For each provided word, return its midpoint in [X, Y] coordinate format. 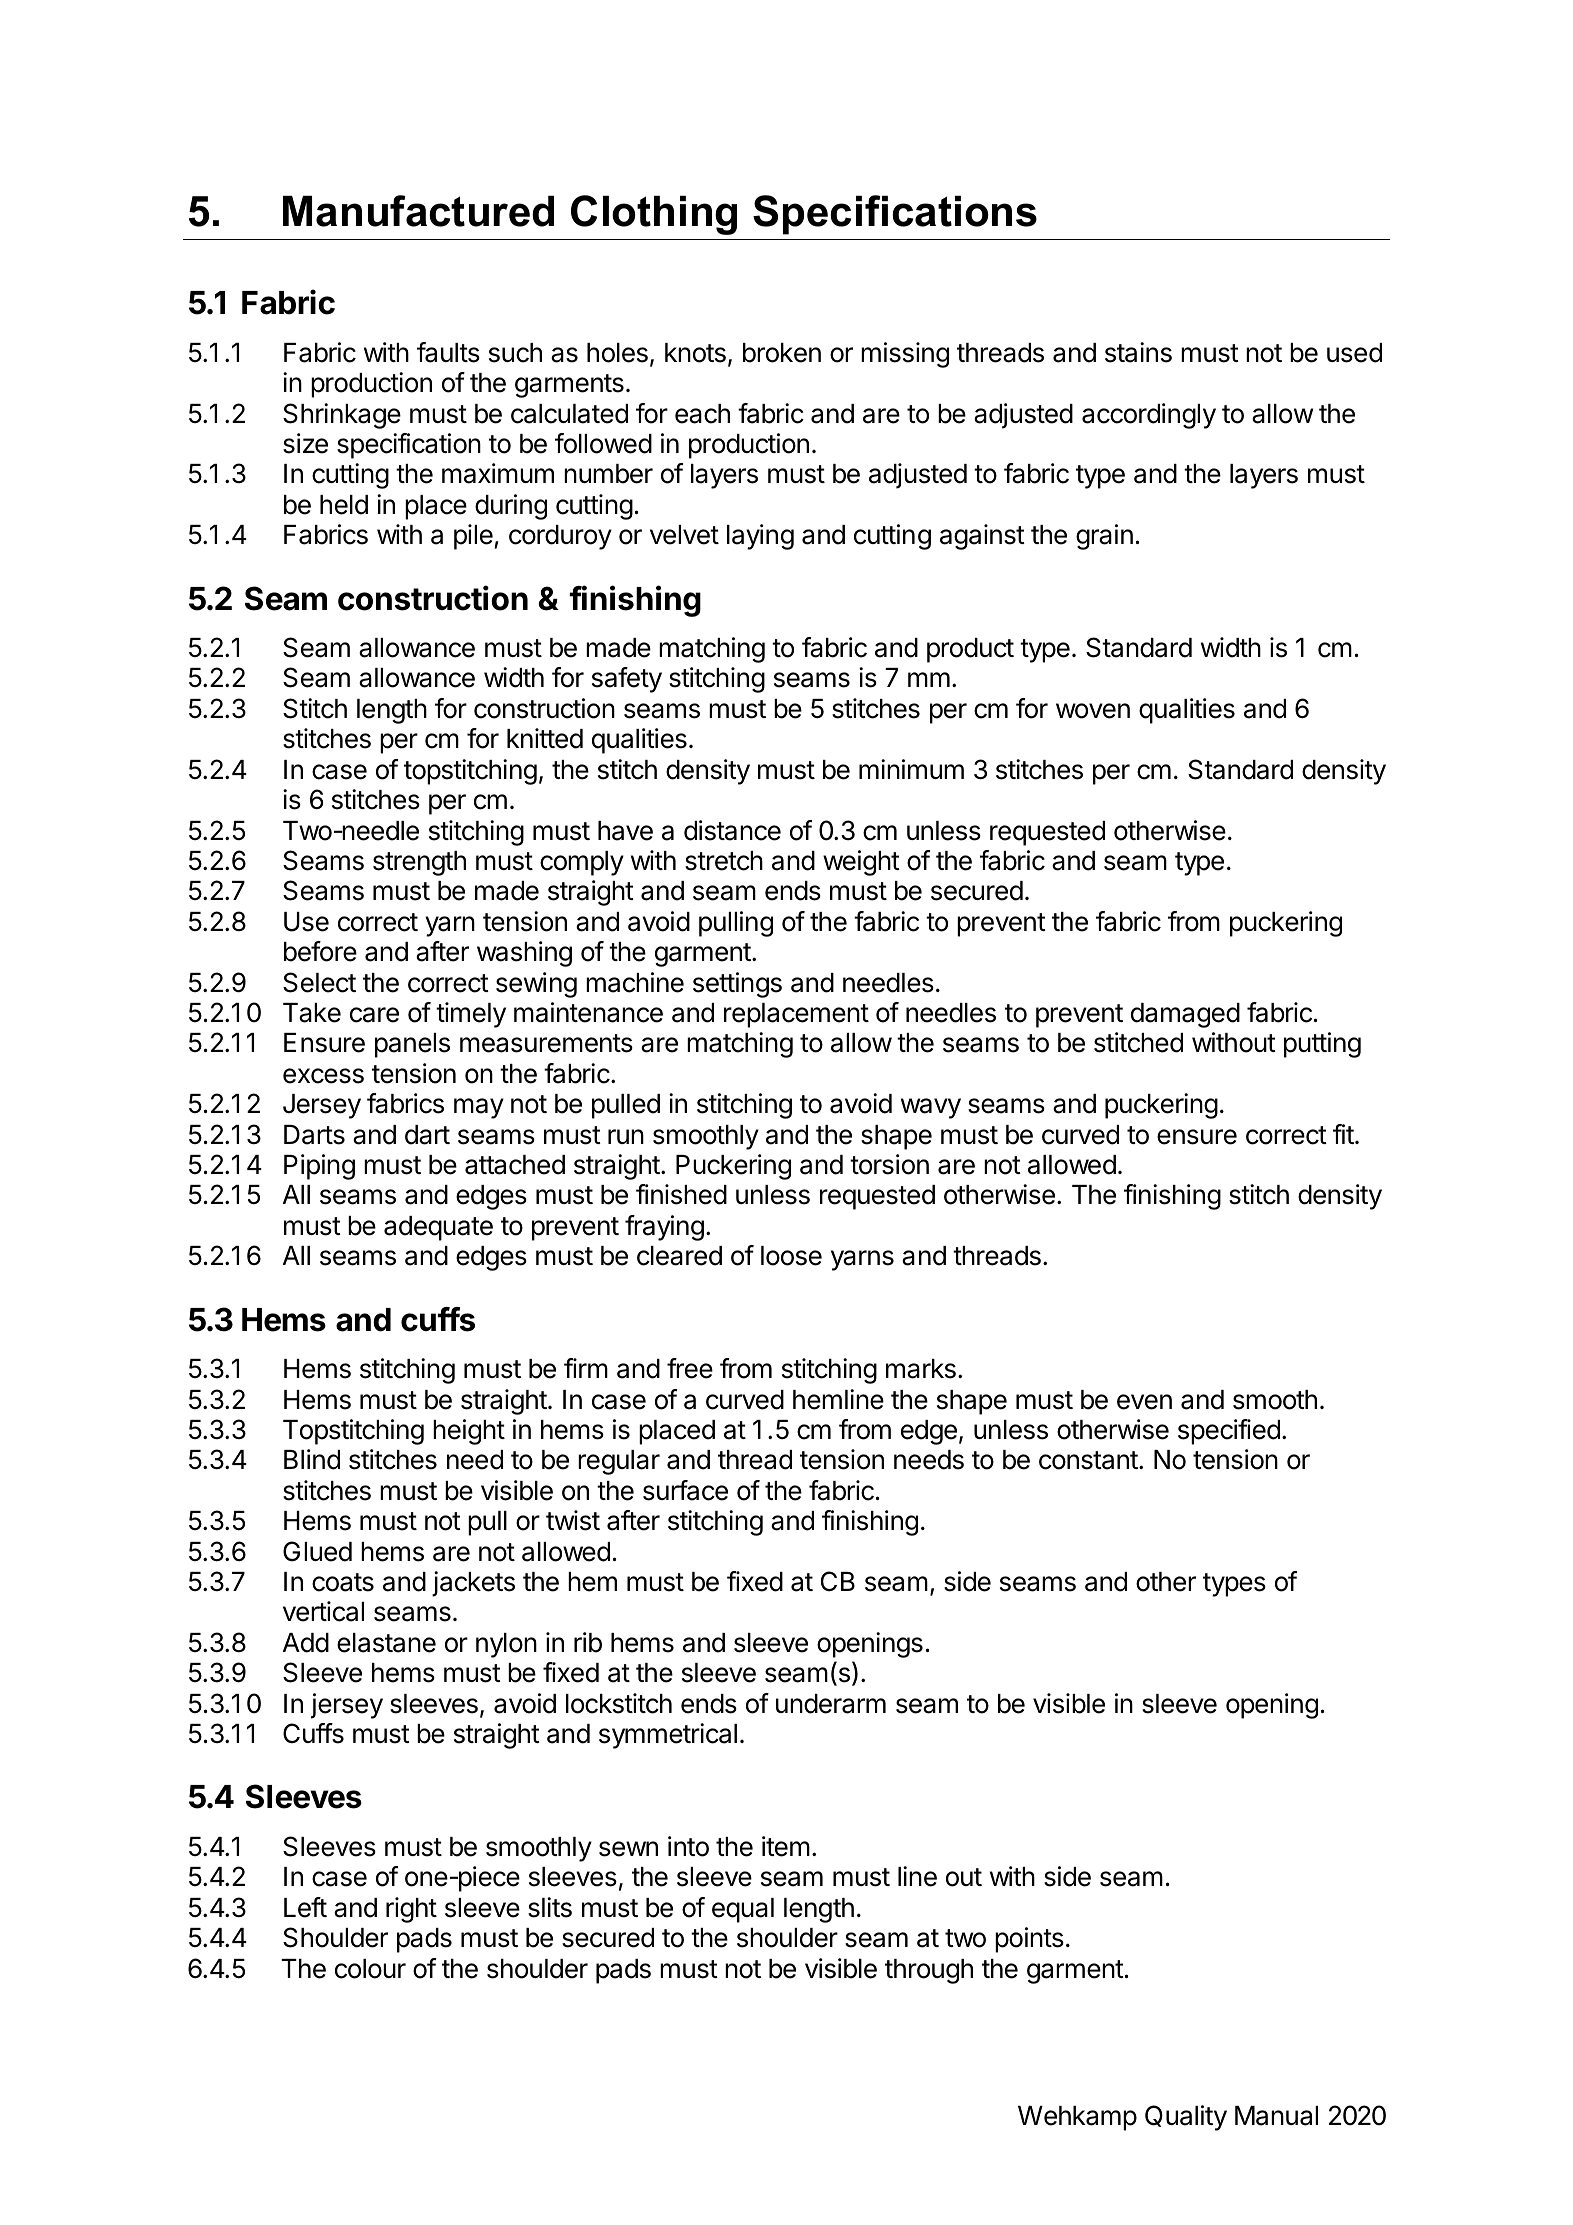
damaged [1185, 1015]
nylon [506, 1645]
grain [1104, 537]
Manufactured [418, 211]
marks [921, 1369]
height [469, 1432]
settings [737, 985]
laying [760, 537]
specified [1229, 1432]
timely [471, 1015]
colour [370, 1969]
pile [474, 537]
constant [1088, 1460]
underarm [831, 1704]
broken [782, 353]
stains [1138, 352]
